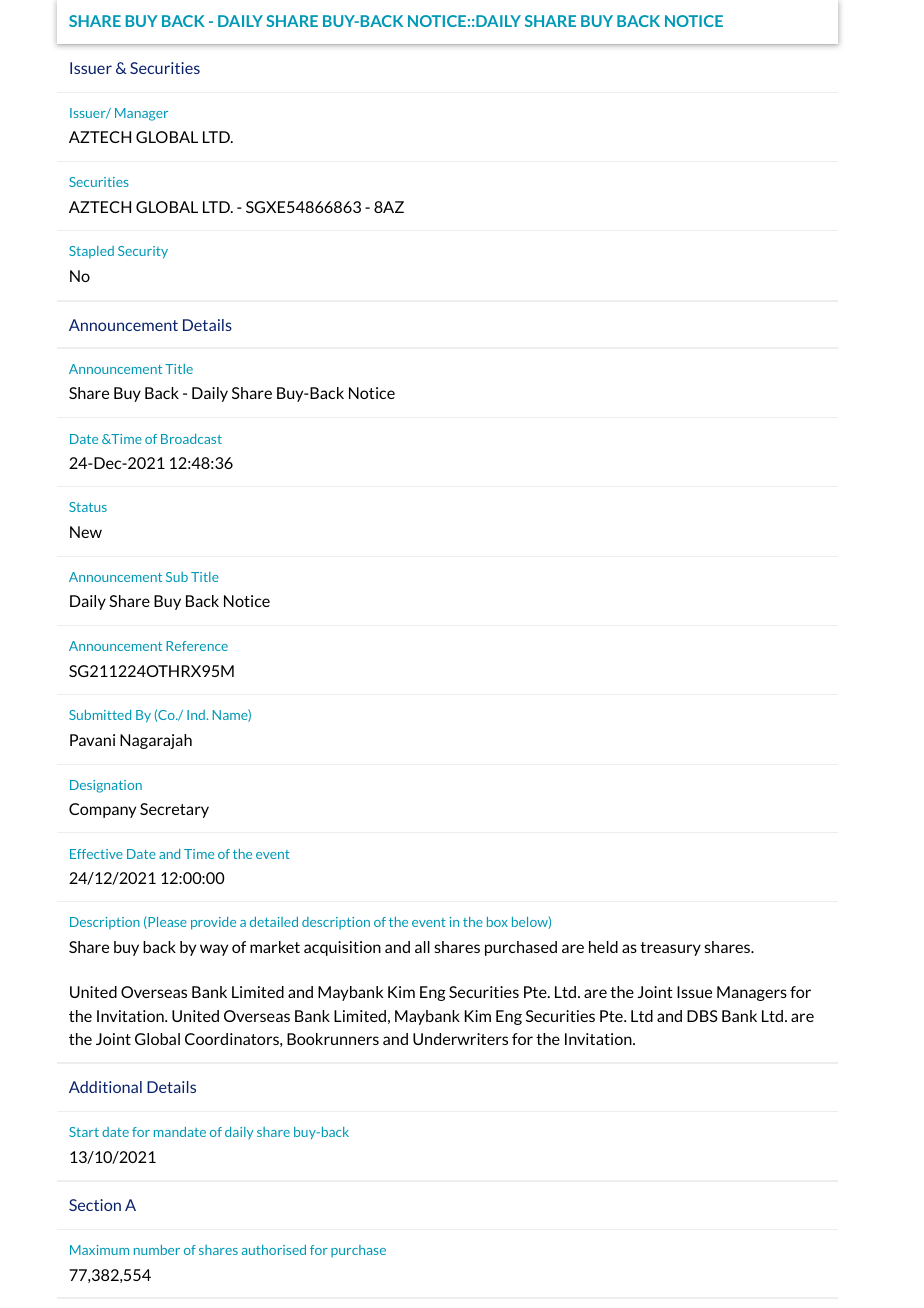  I want to click on Status, so click(88, 507).
